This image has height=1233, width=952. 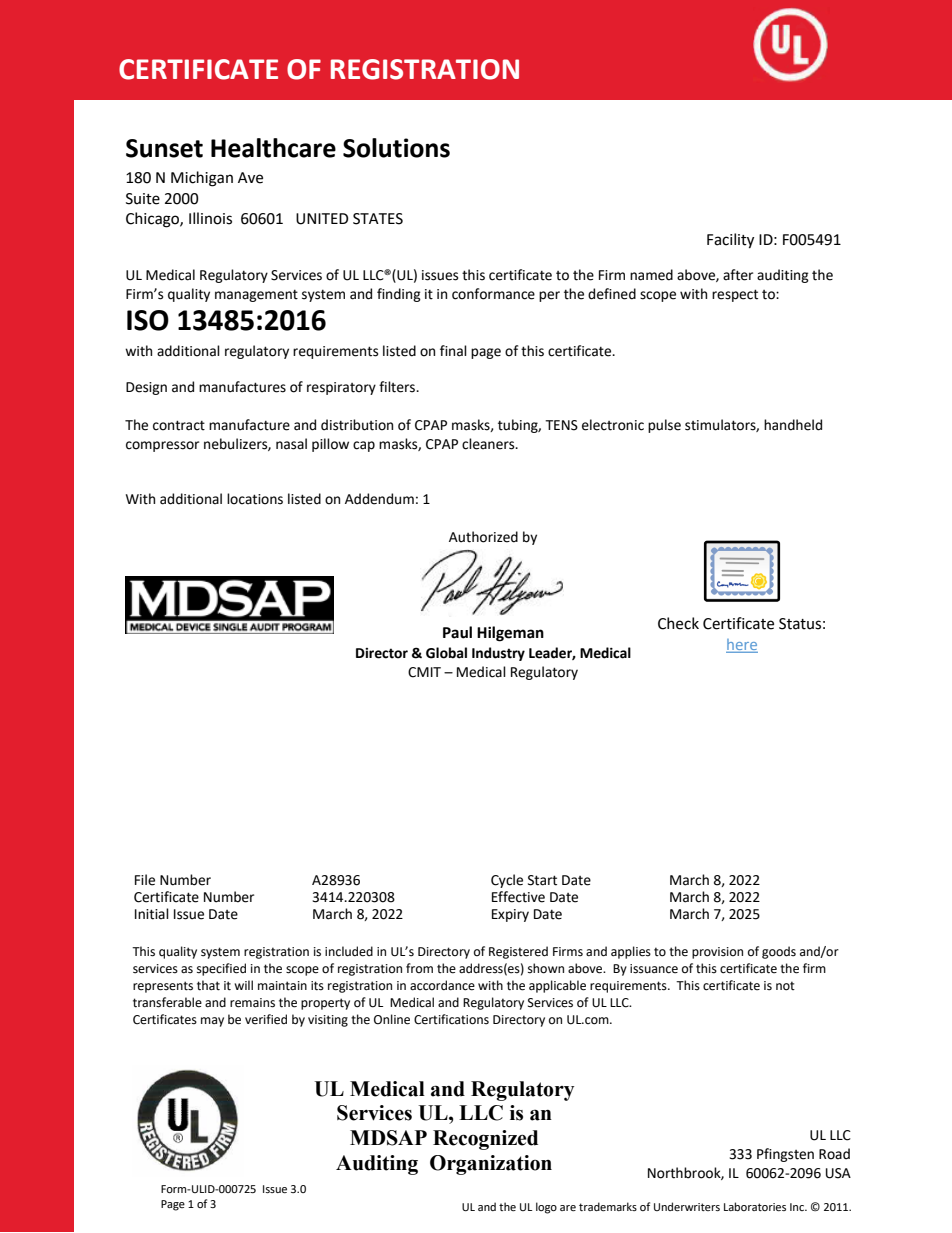 I want to click on Ave, so click(x=250, y=178).
